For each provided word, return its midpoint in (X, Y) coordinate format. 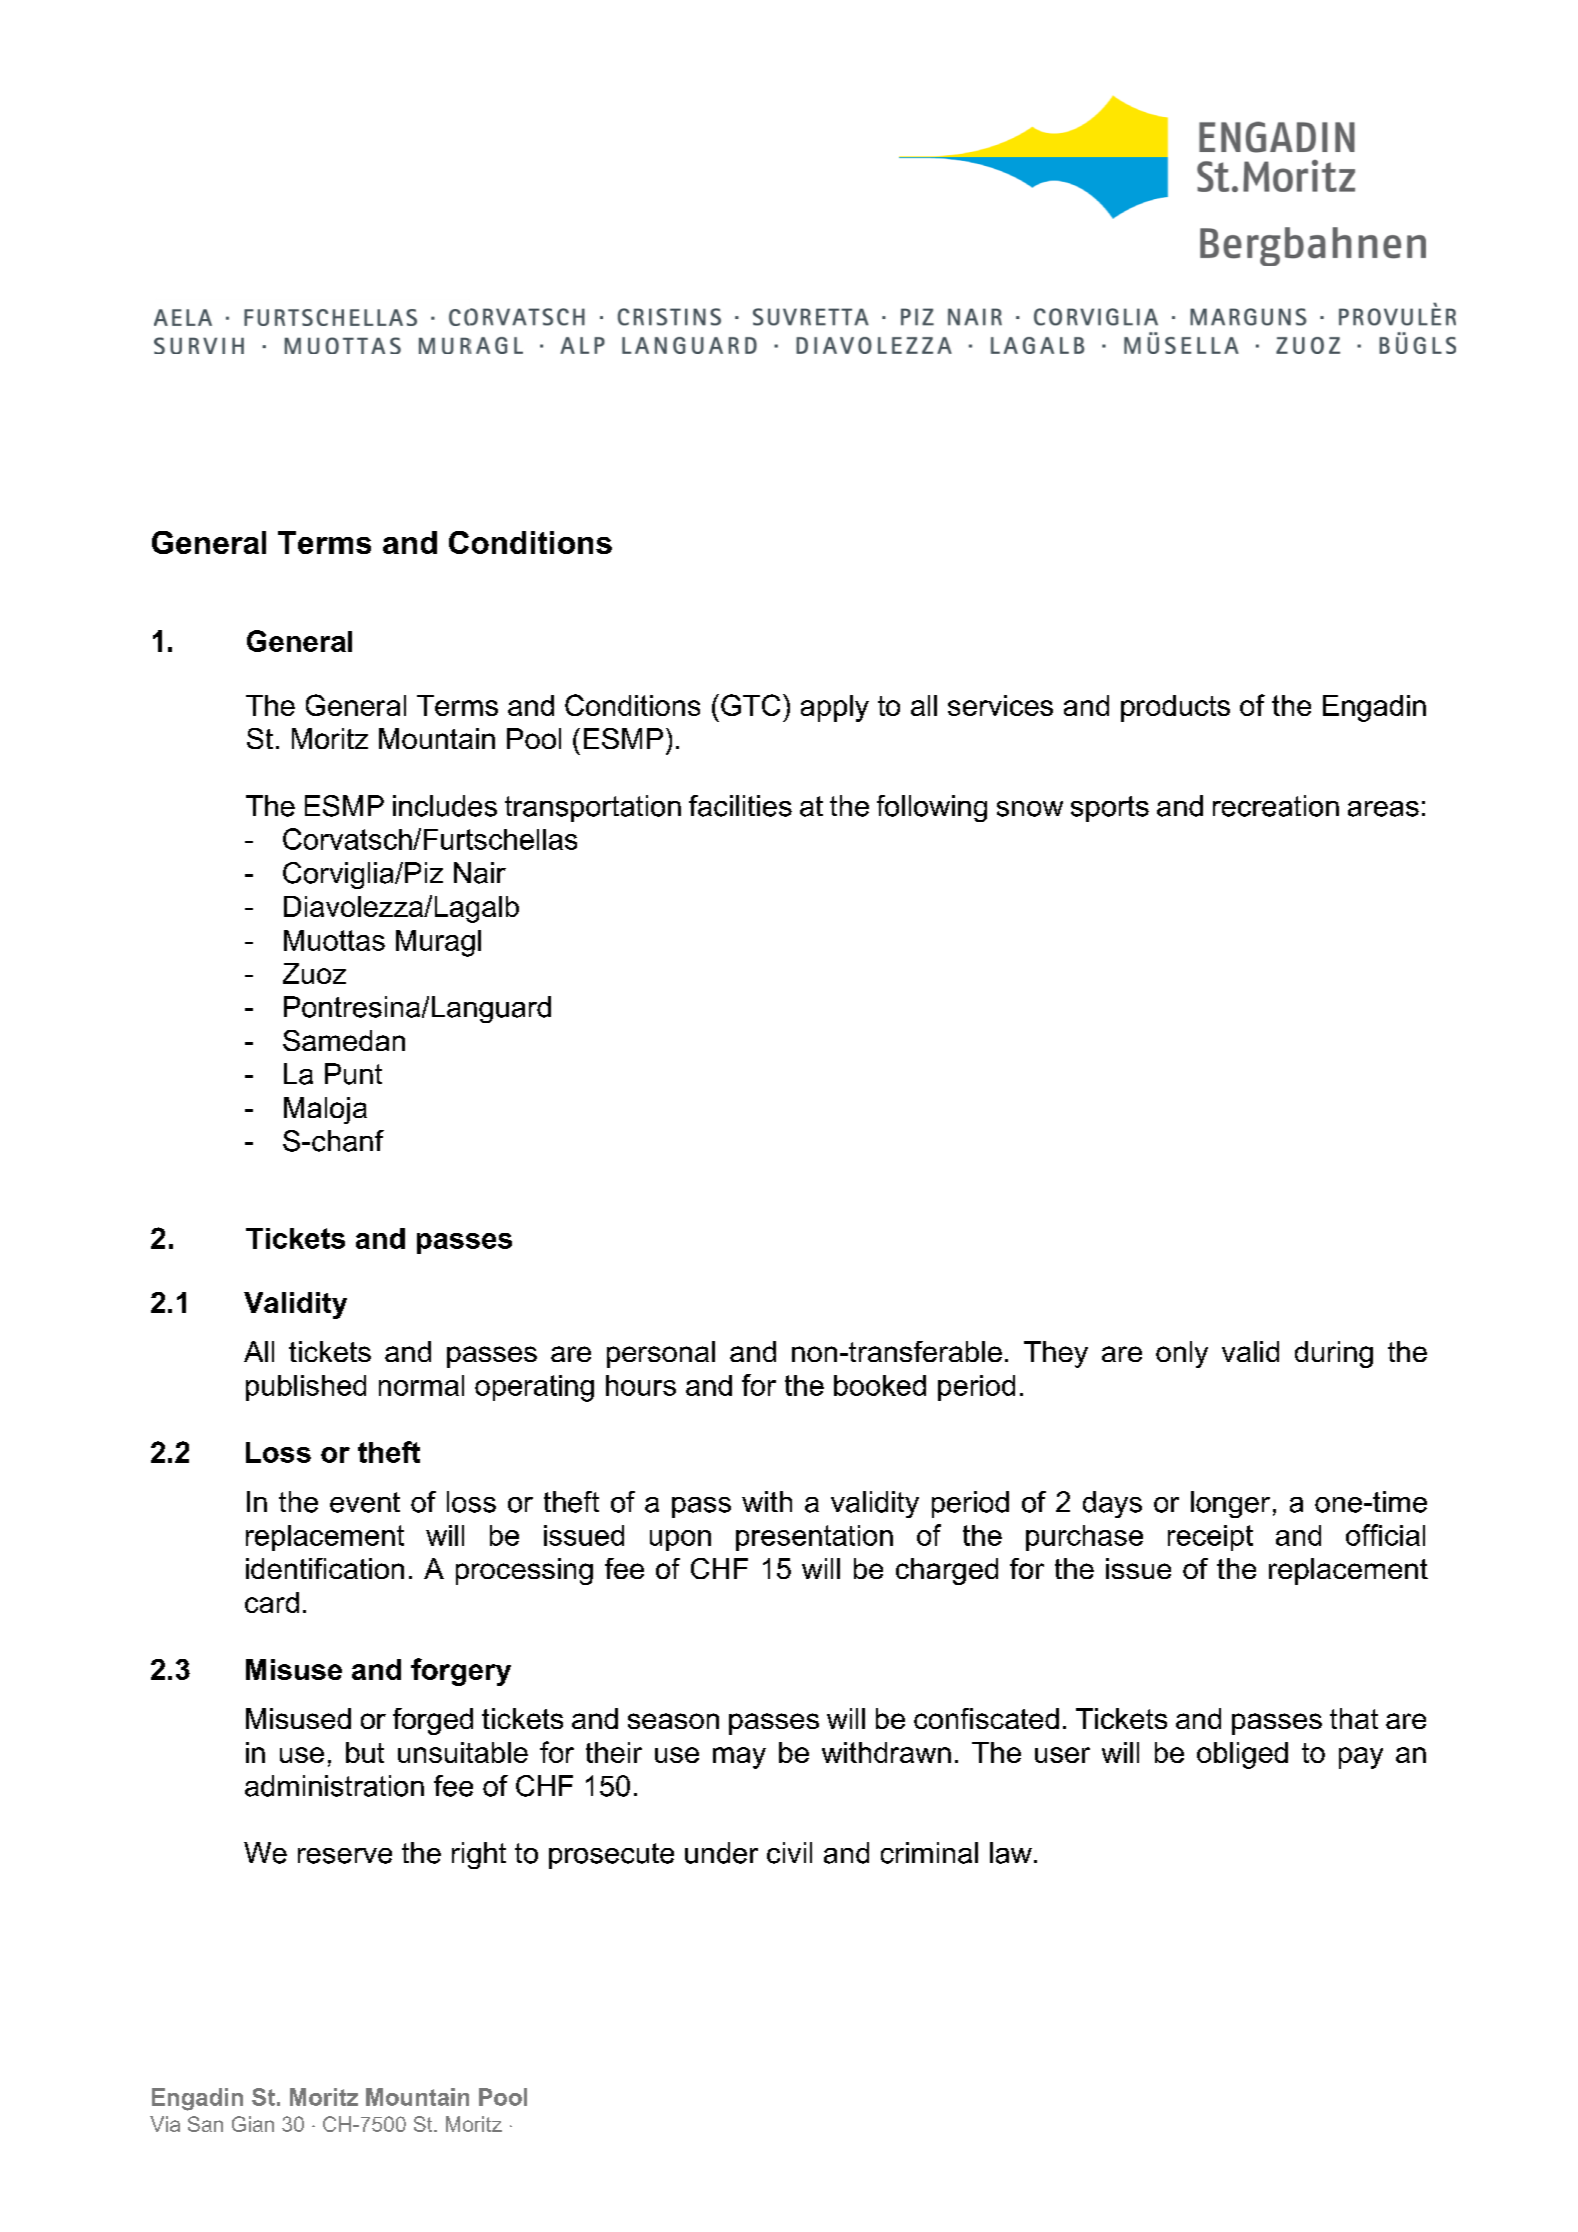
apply (835, 708)
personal (661, 1354)
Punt (353, 1074)
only (1182, 1354)
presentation (814, 1538)
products (1175, 708)
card (272, 1602)
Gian (253, 2124)
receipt (1210, 1538)
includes (445, 806)
